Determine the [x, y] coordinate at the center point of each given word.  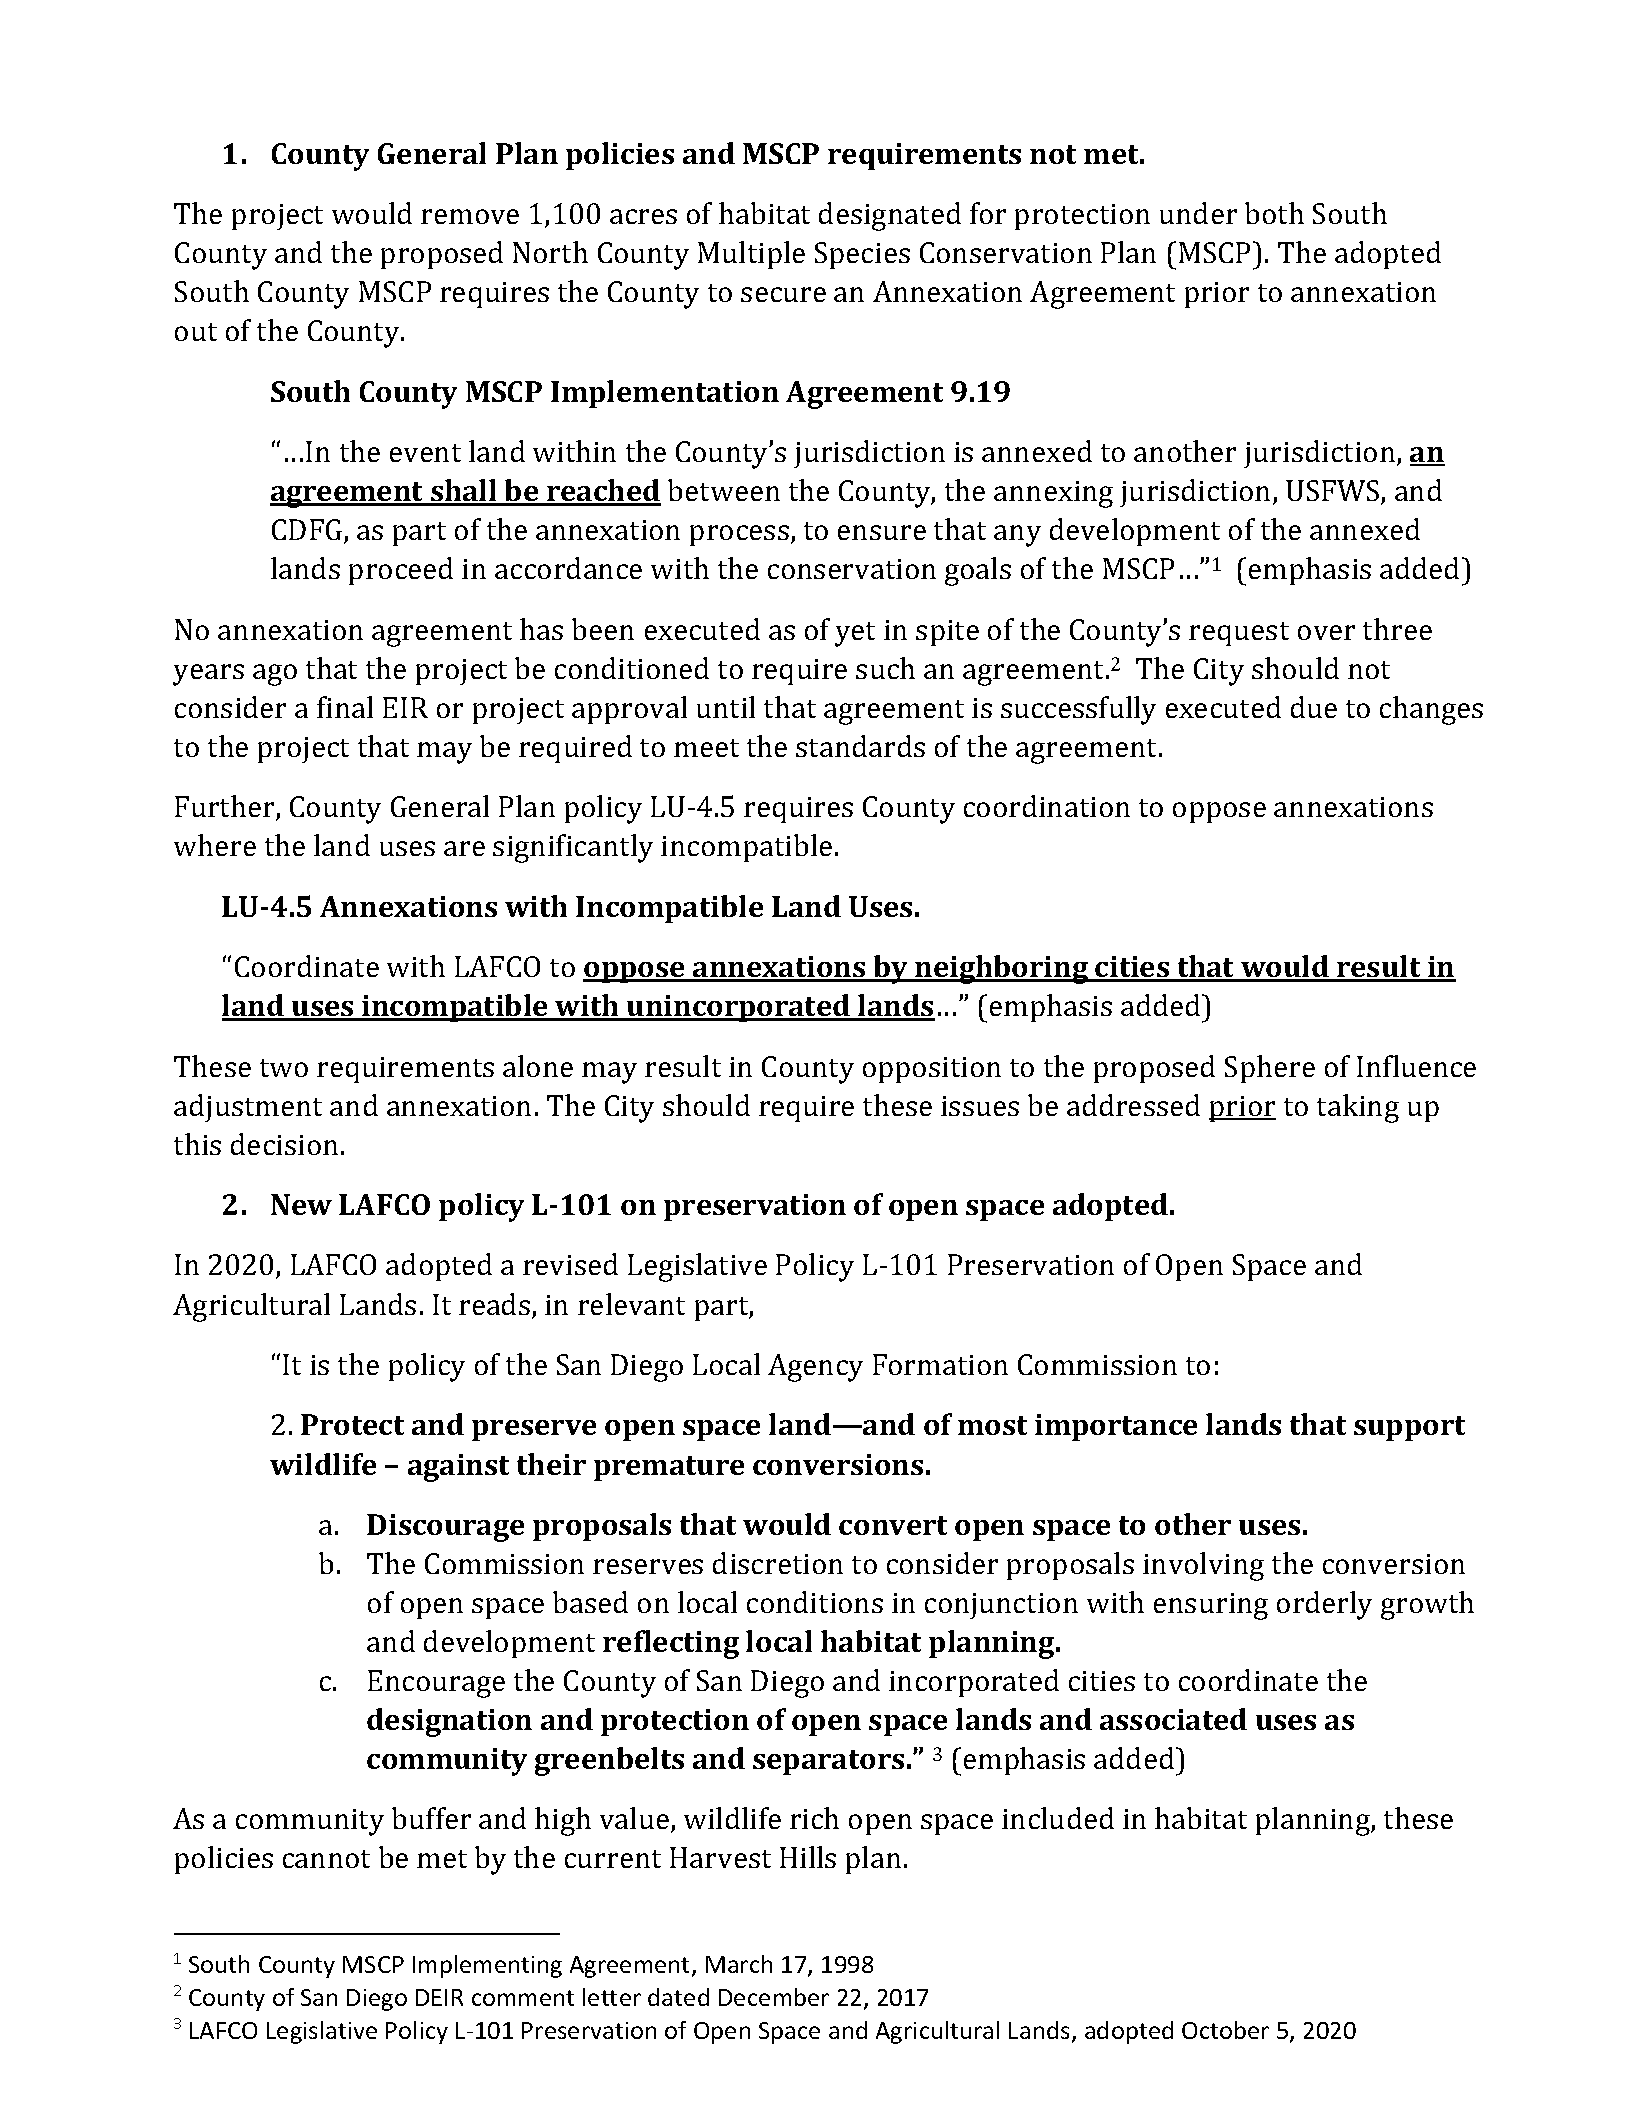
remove [470, 216]
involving [1203, 1566]
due [1314, 707]
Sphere [1270, 1069]
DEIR [439, 1997]
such [885, 668]
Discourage [445, 1528]
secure [783, 294]
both [1274, 213]
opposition [932, 1070]
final [345, 707]
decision [284, 1144]
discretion [778, 1563]
